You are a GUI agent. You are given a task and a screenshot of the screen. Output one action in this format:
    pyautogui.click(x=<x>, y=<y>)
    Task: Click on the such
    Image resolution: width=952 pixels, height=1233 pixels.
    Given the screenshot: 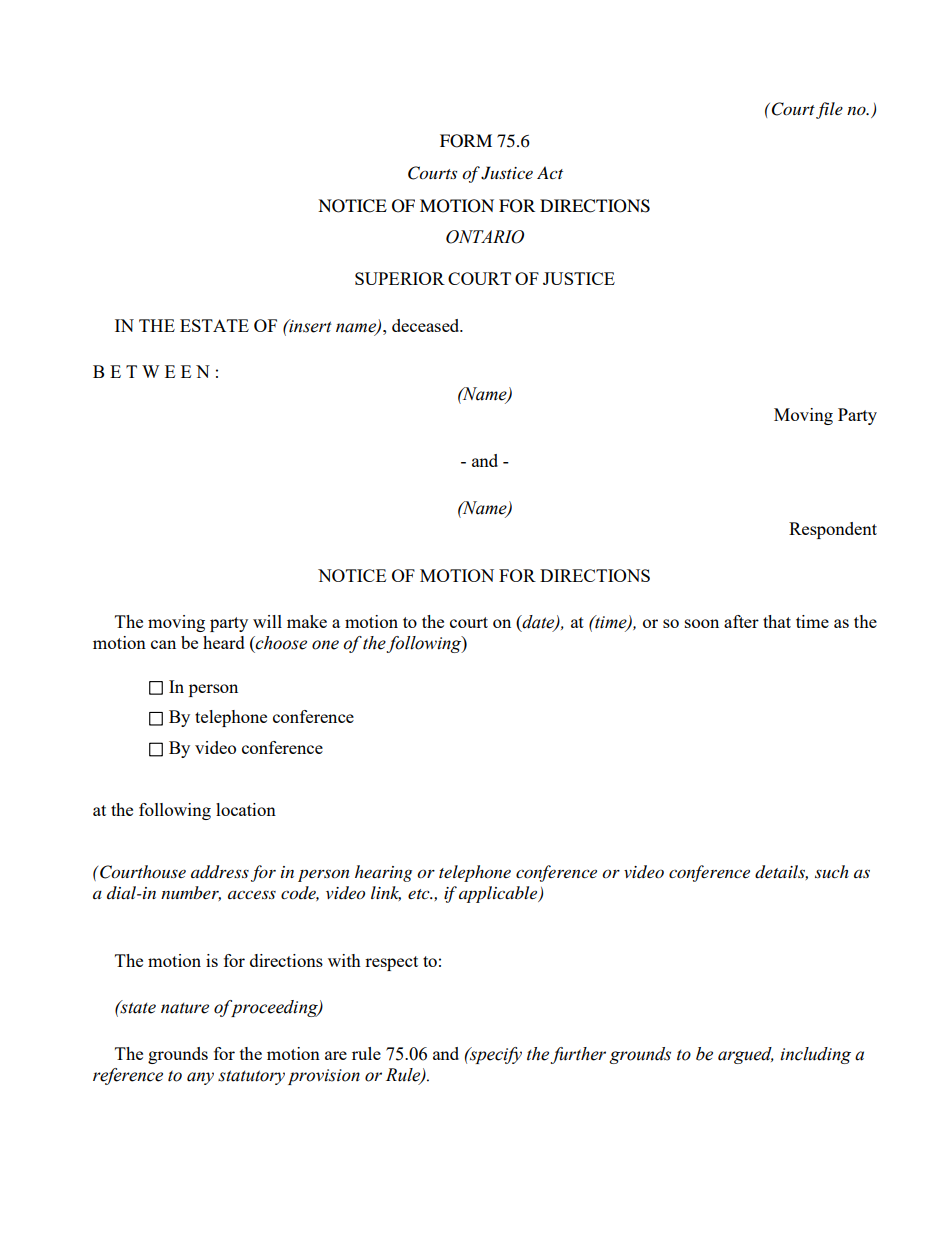 What is the action you would take?
    pyautogui.click(x=832, y=871)
